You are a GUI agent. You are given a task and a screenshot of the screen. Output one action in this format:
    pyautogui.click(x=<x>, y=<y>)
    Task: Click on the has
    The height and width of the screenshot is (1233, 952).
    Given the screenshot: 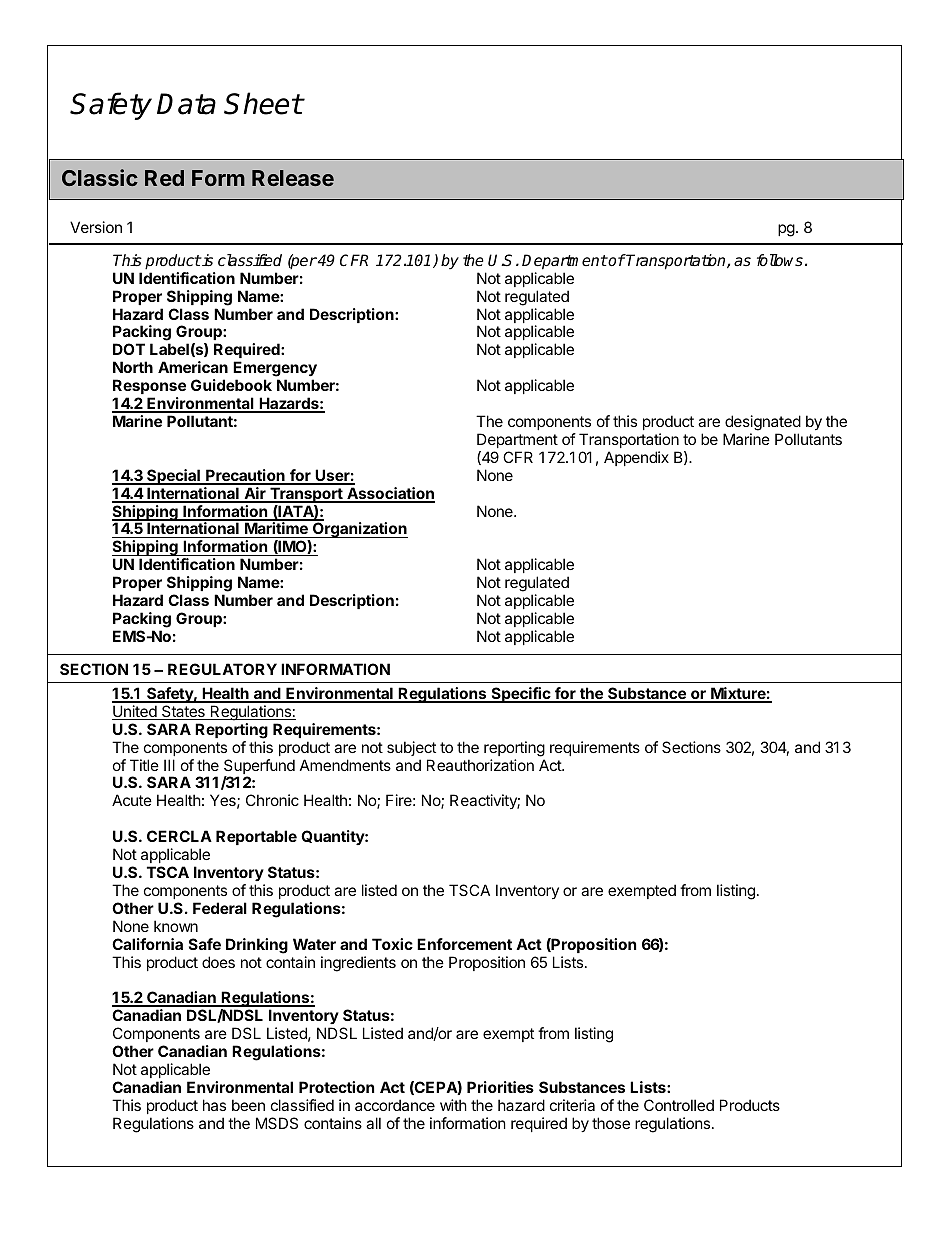 What is the action you would take?
    pyautogui.click(x=214, y=1105)
